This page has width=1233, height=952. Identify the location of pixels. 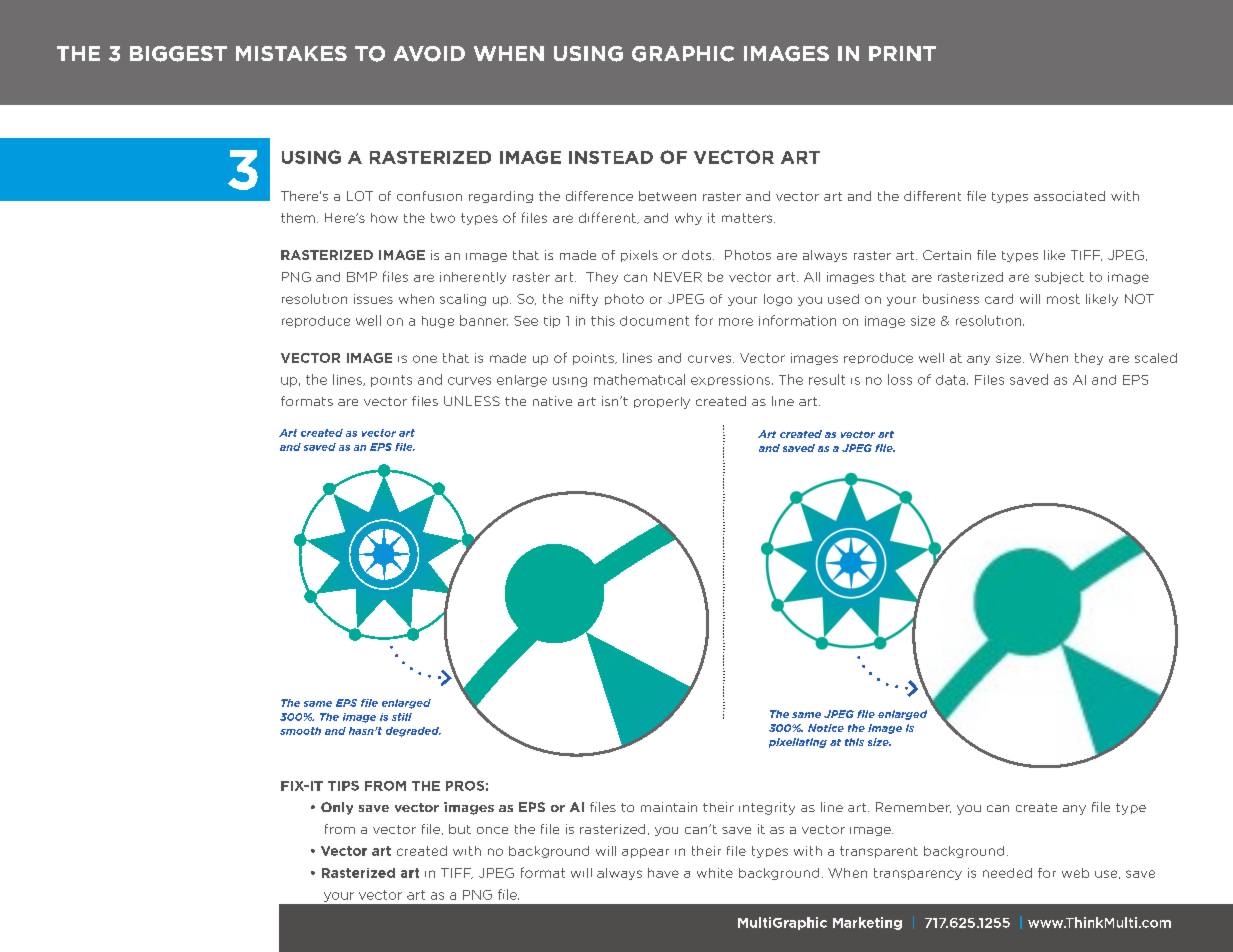
(639, 256).
